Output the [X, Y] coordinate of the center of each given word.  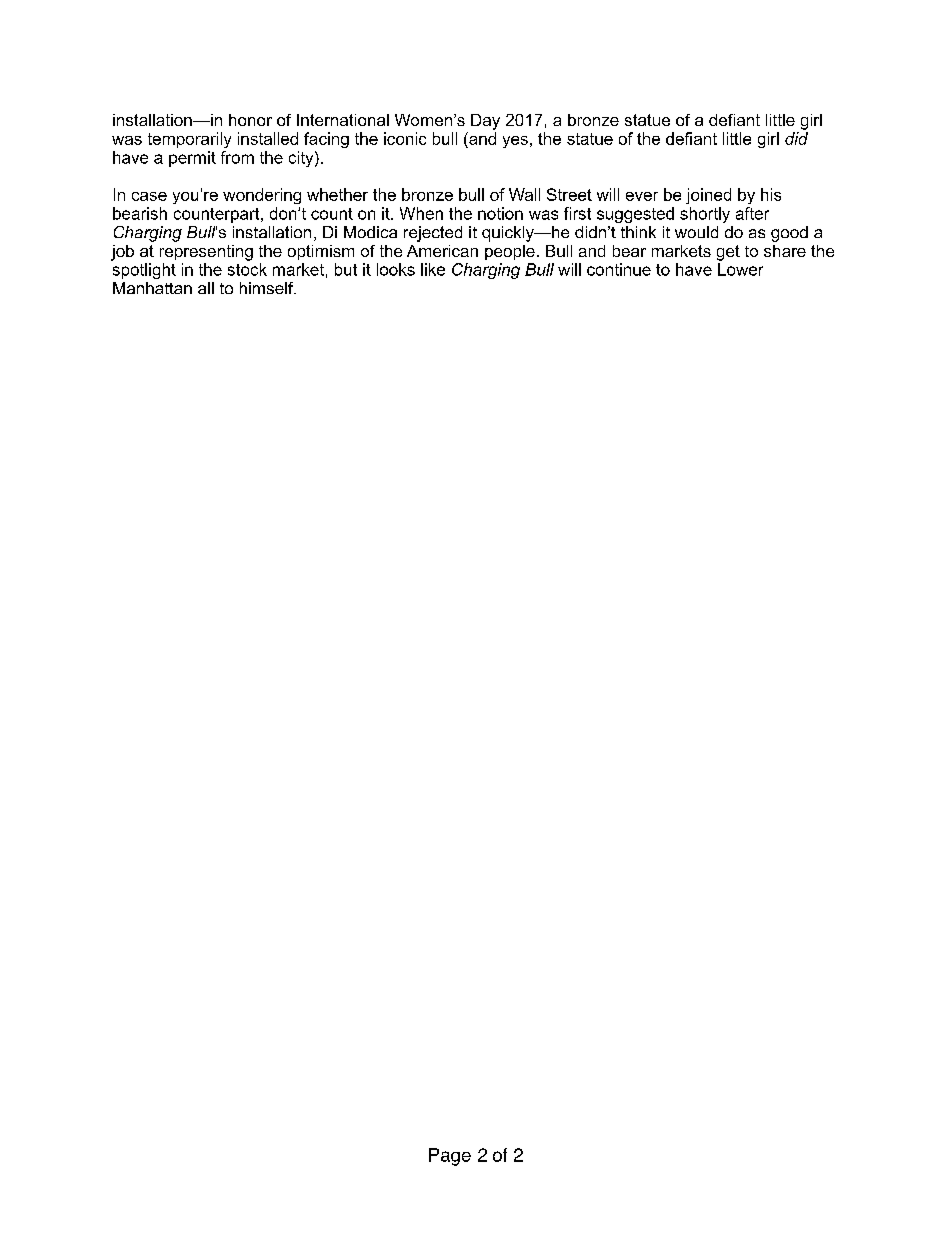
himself [268, 288]
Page [450, 1157]
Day [485, 122]
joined [708, 196]
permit [192, 159]
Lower [740, 269]
